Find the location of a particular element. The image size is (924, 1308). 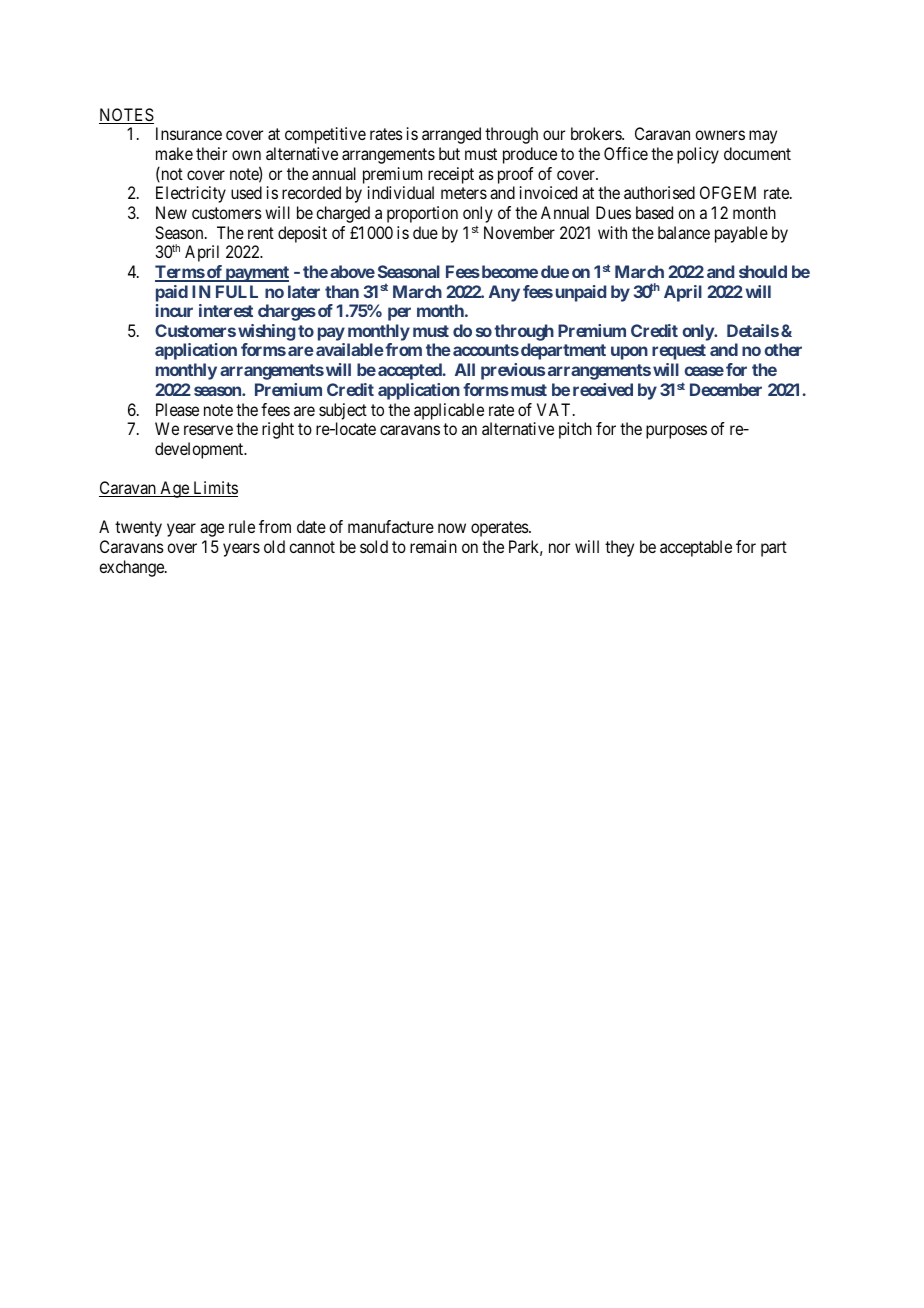

acceptable is located at coordinates (696, 548).
